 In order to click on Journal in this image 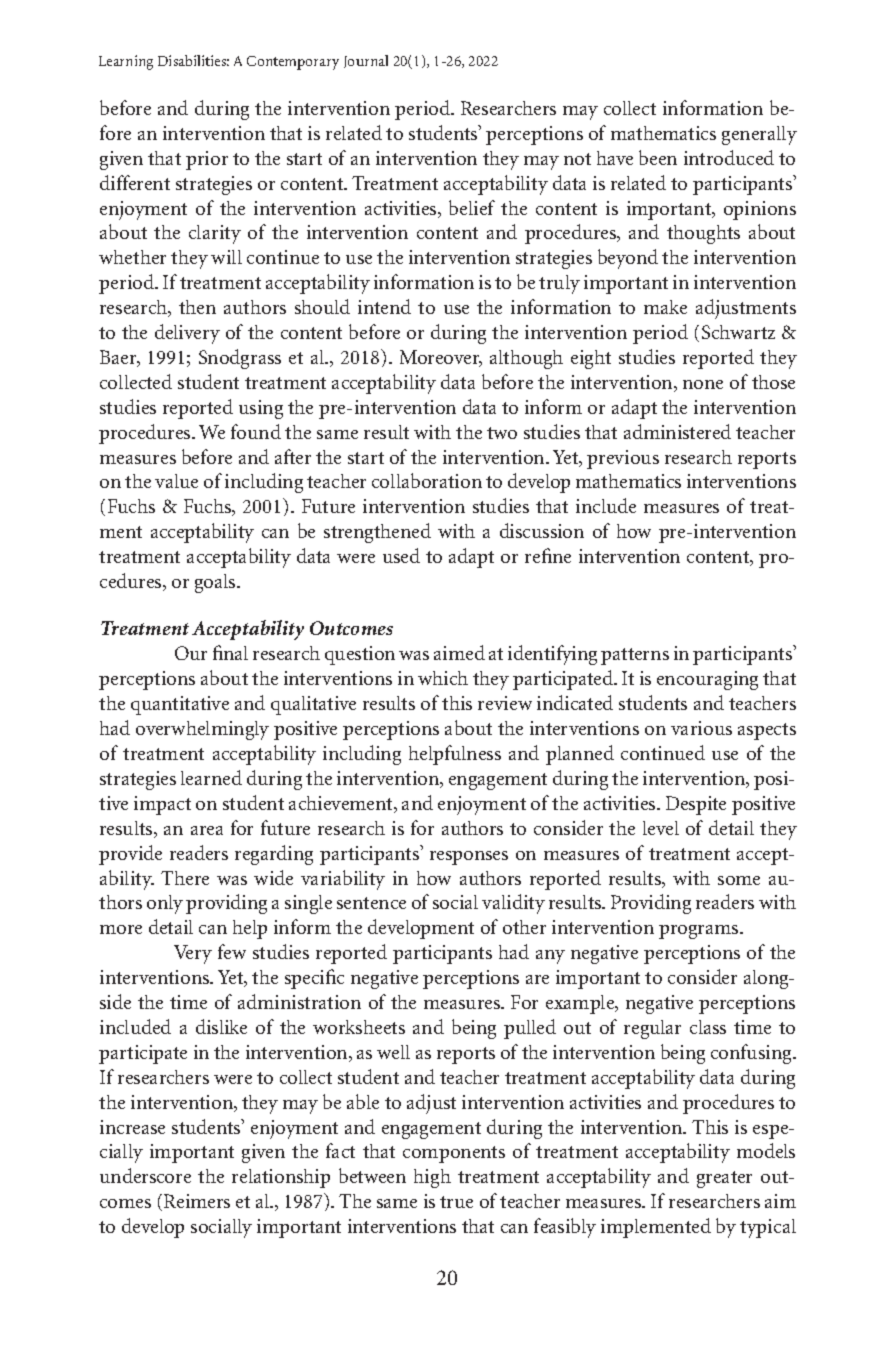, I will do `click(366, 61)`.
